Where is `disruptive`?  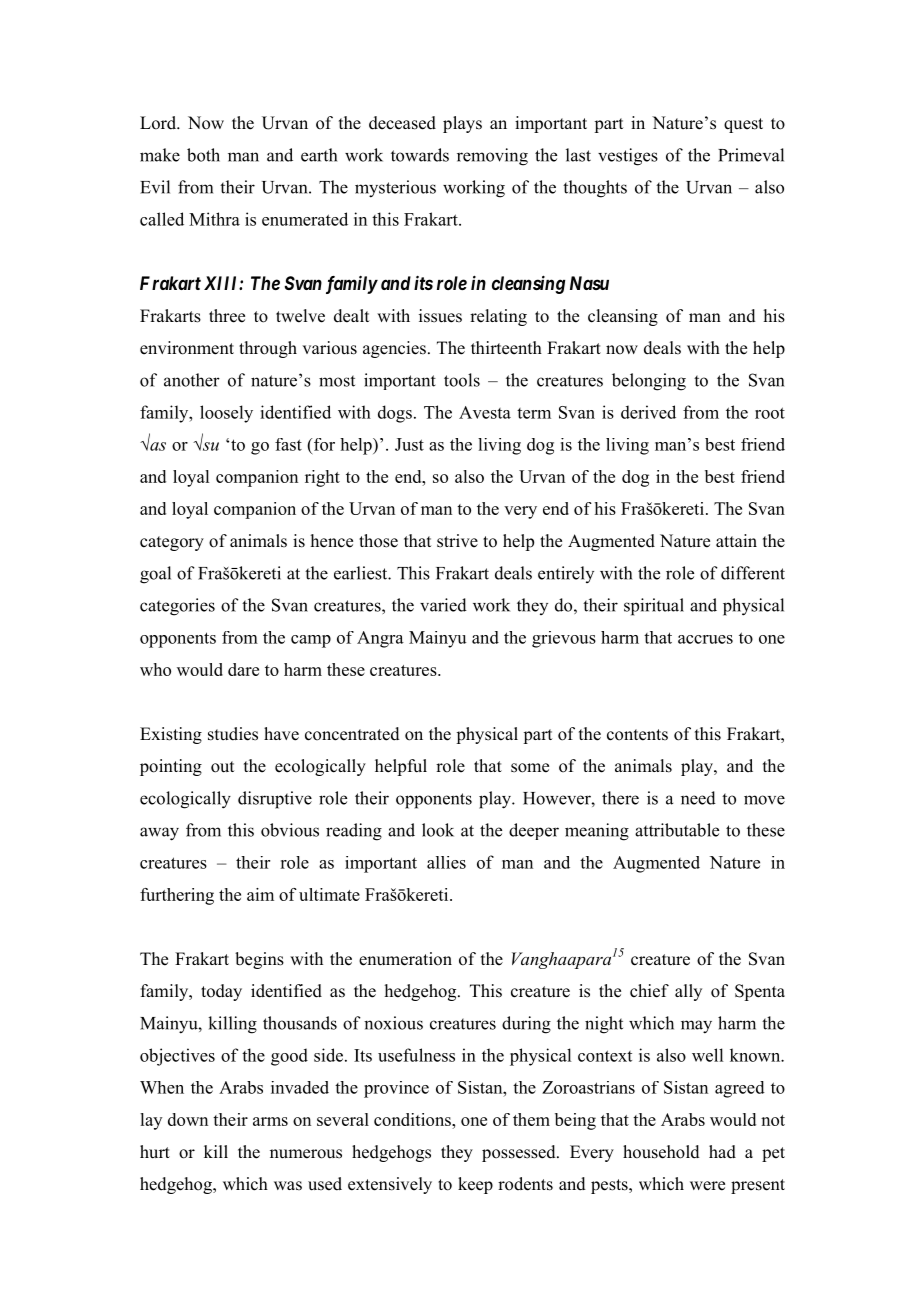
disruptive is located at coordinates (275, 800).
